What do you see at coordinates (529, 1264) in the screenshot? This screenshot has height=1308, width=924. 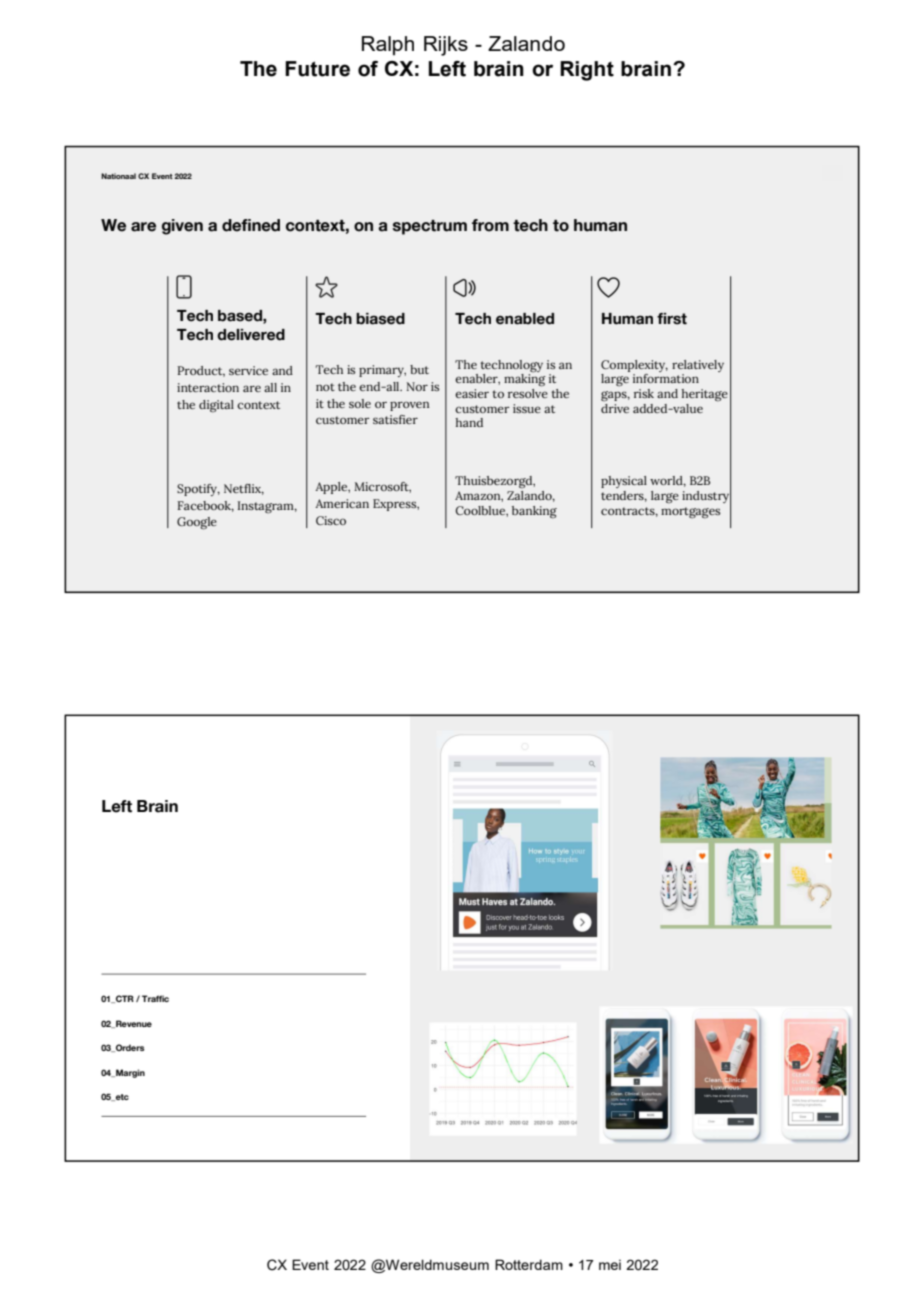 I see `Rotterdam` at bounding box center [529, 1264].
